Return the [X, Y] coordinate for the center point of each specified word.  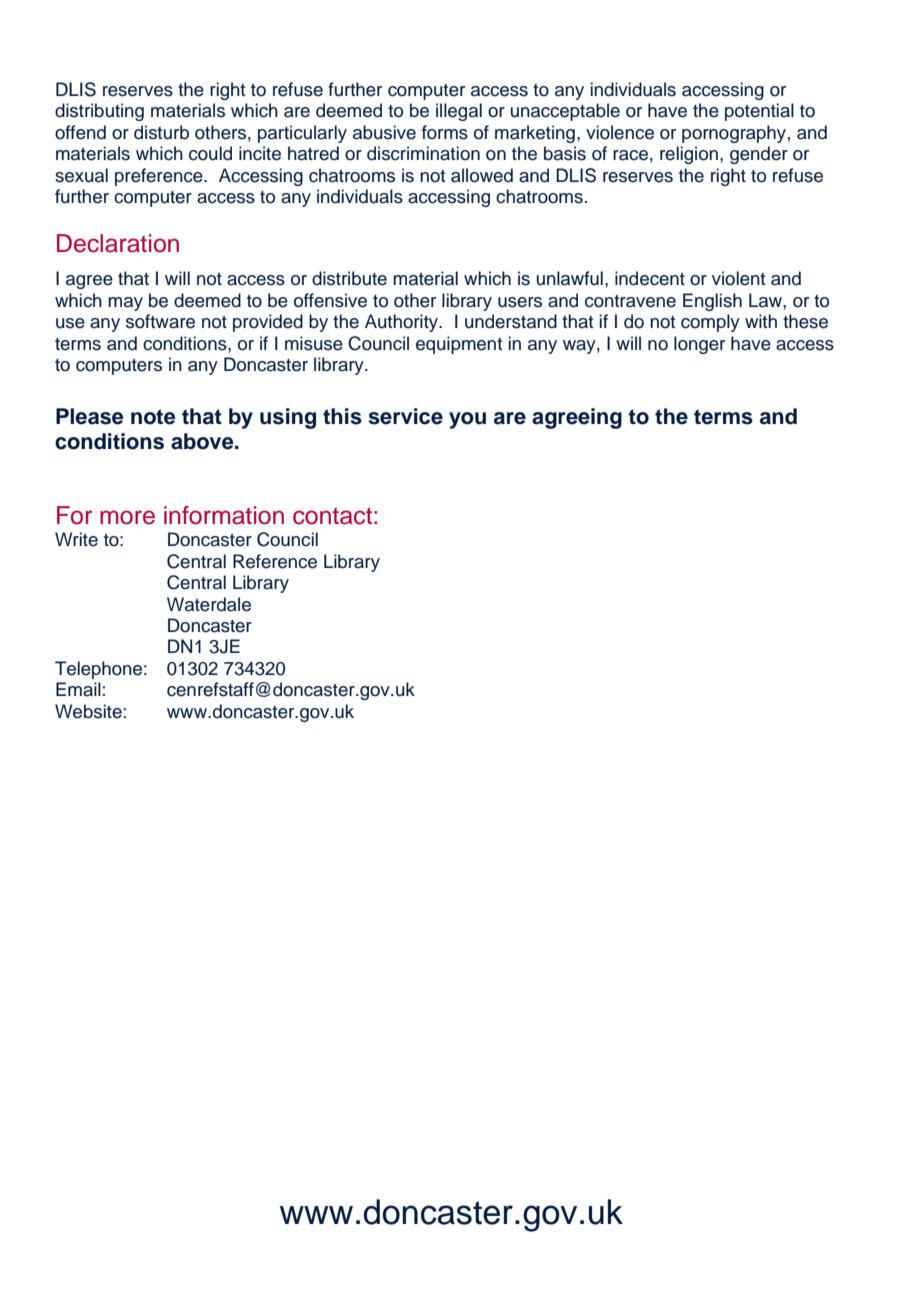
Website [88, 711]
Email [78, 689]
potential [759, 112]
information [224, 515]
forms [445, 132]
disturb [161, 132]
